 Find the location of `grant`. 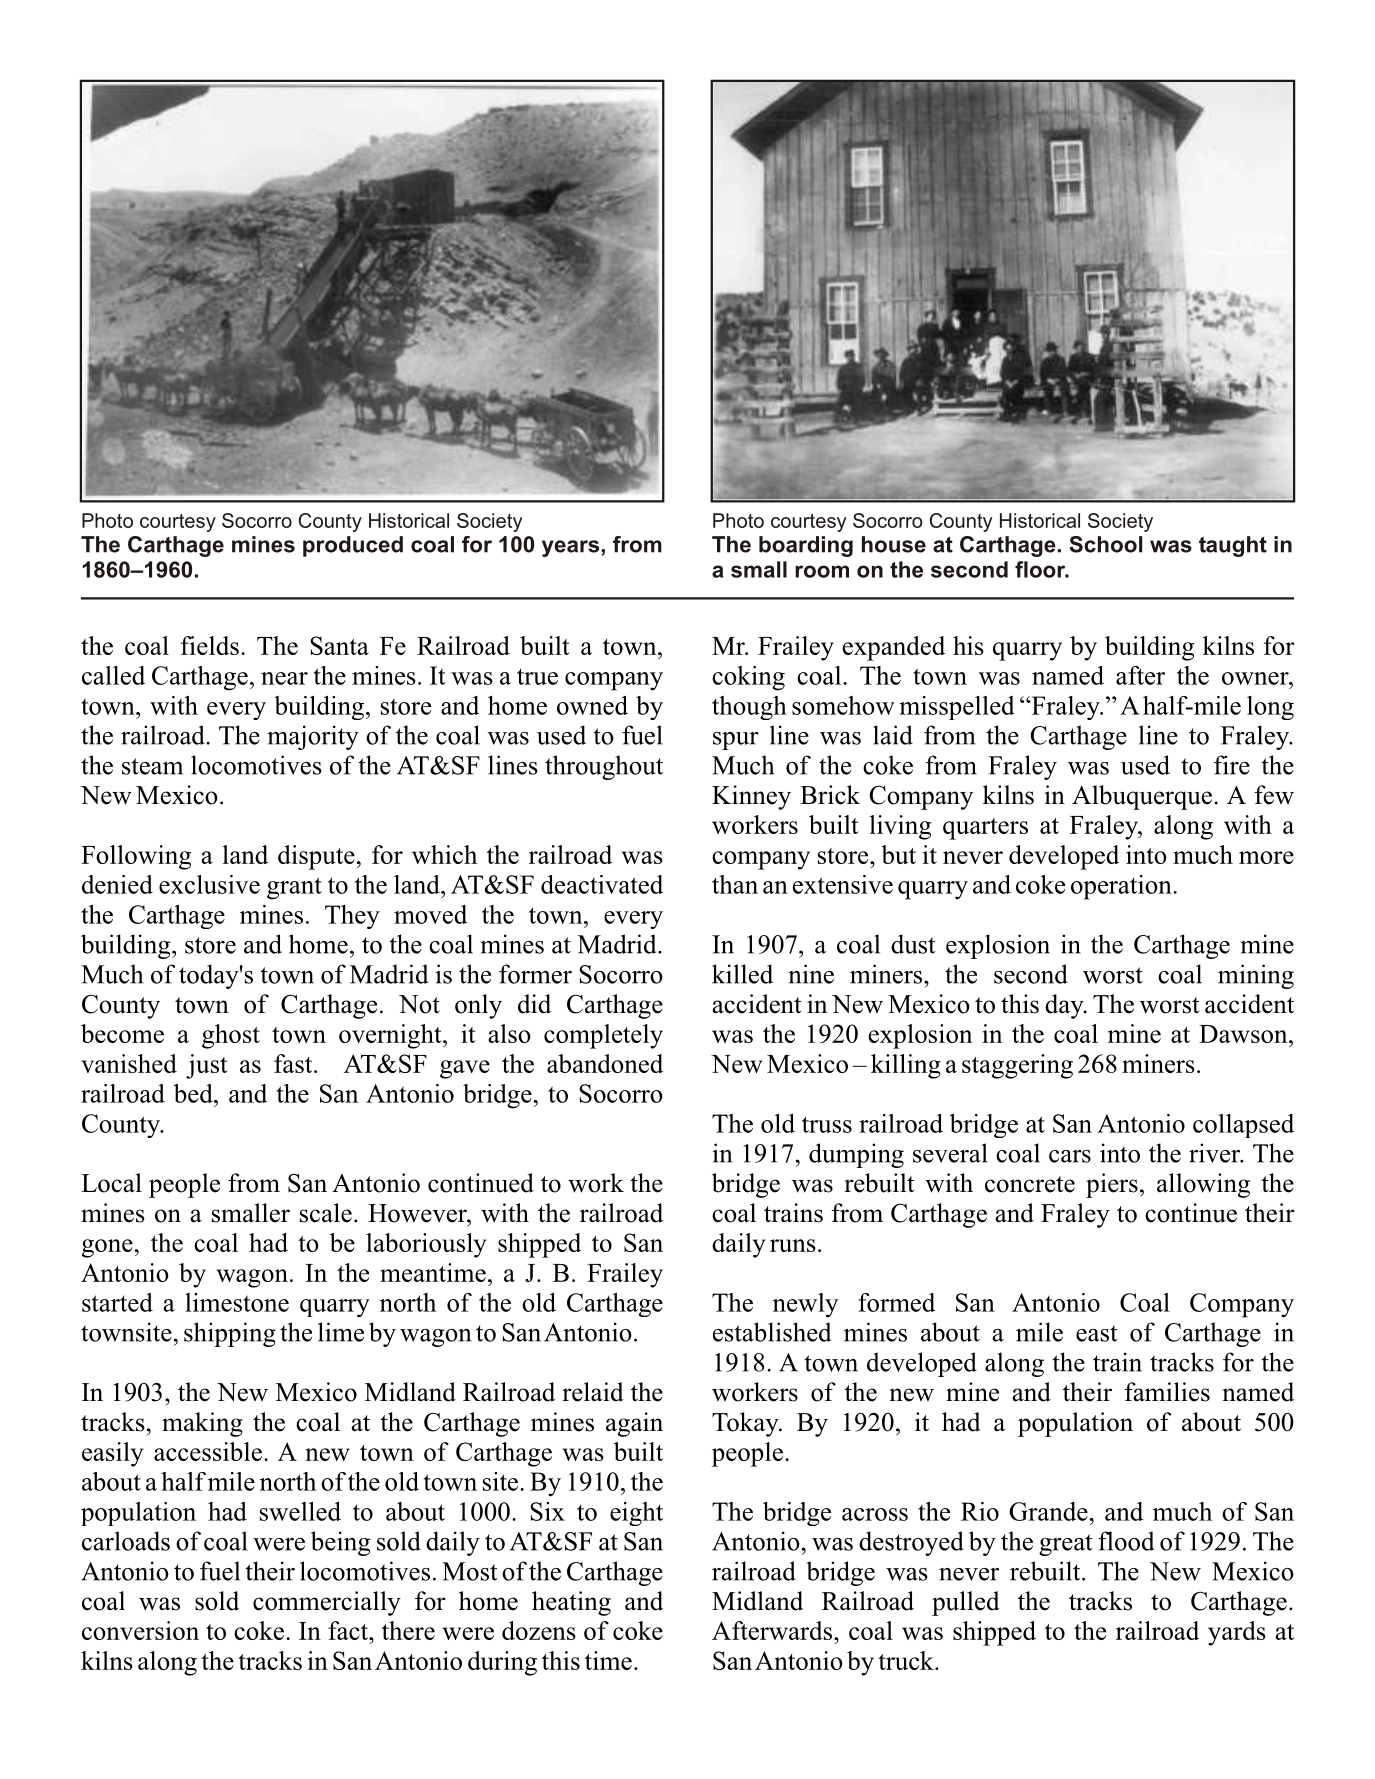

grant is located at coordinates (294, 888).
